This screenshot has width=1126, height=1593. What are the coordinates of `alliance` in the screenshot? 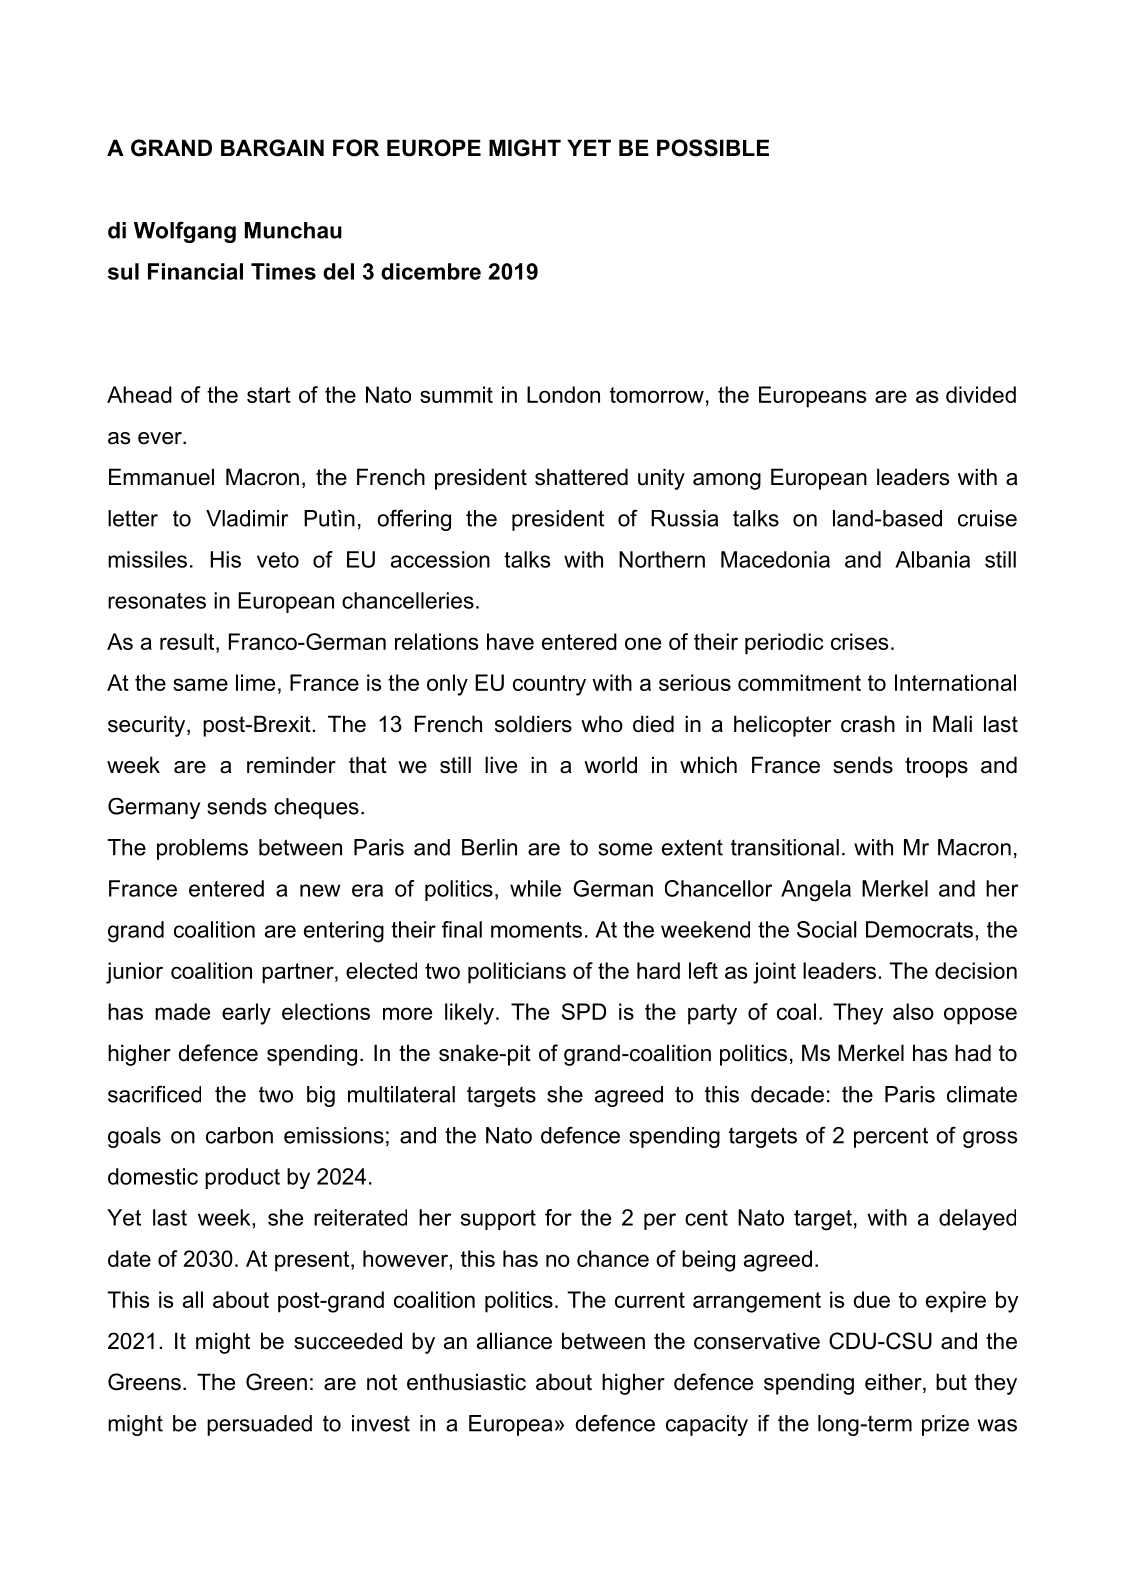 It's located at (514, 1341).
